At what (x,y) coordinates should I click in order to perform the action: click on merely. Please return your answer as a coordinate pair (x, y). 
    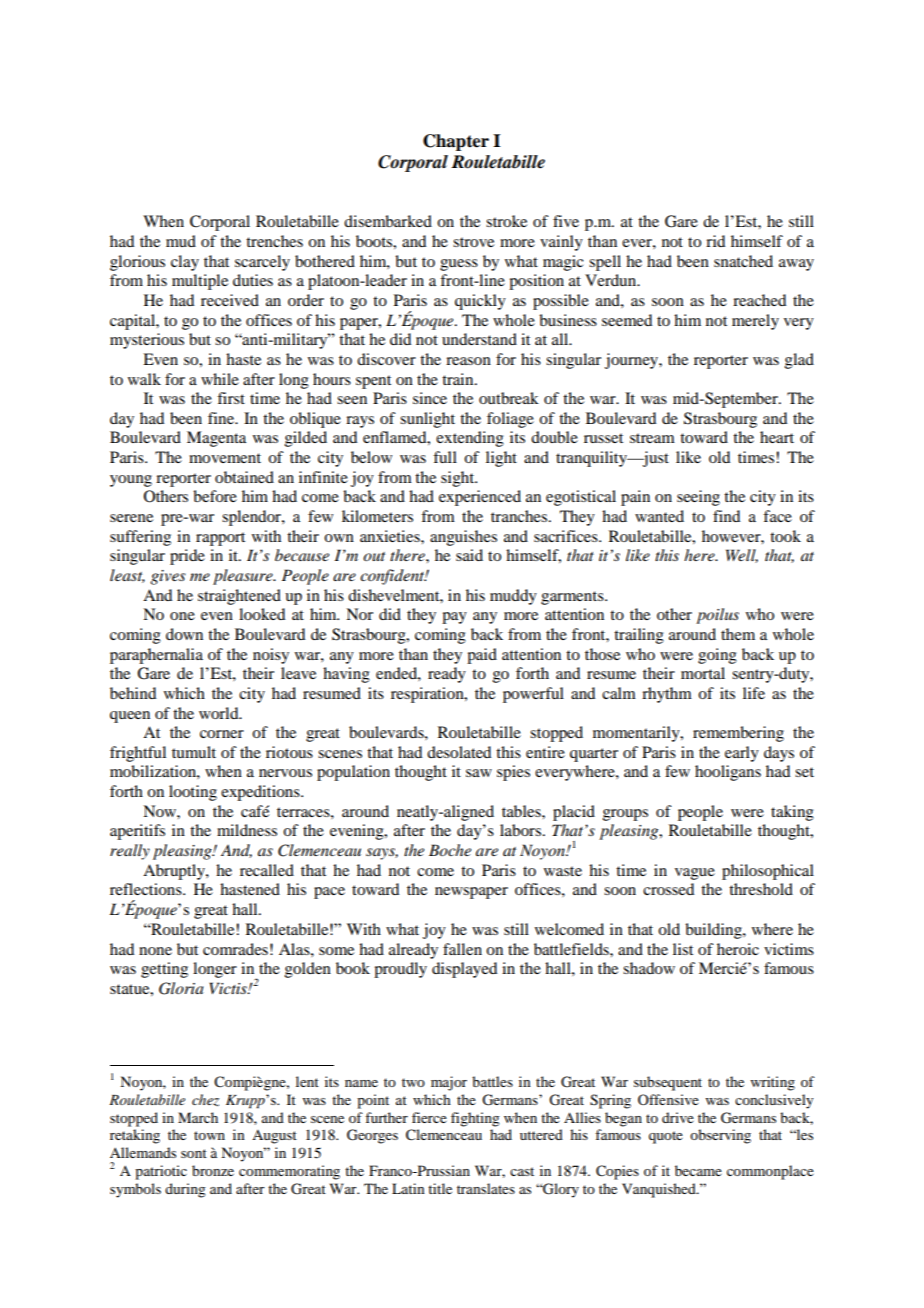
    Looking at the image, I should click on (755, 322).
